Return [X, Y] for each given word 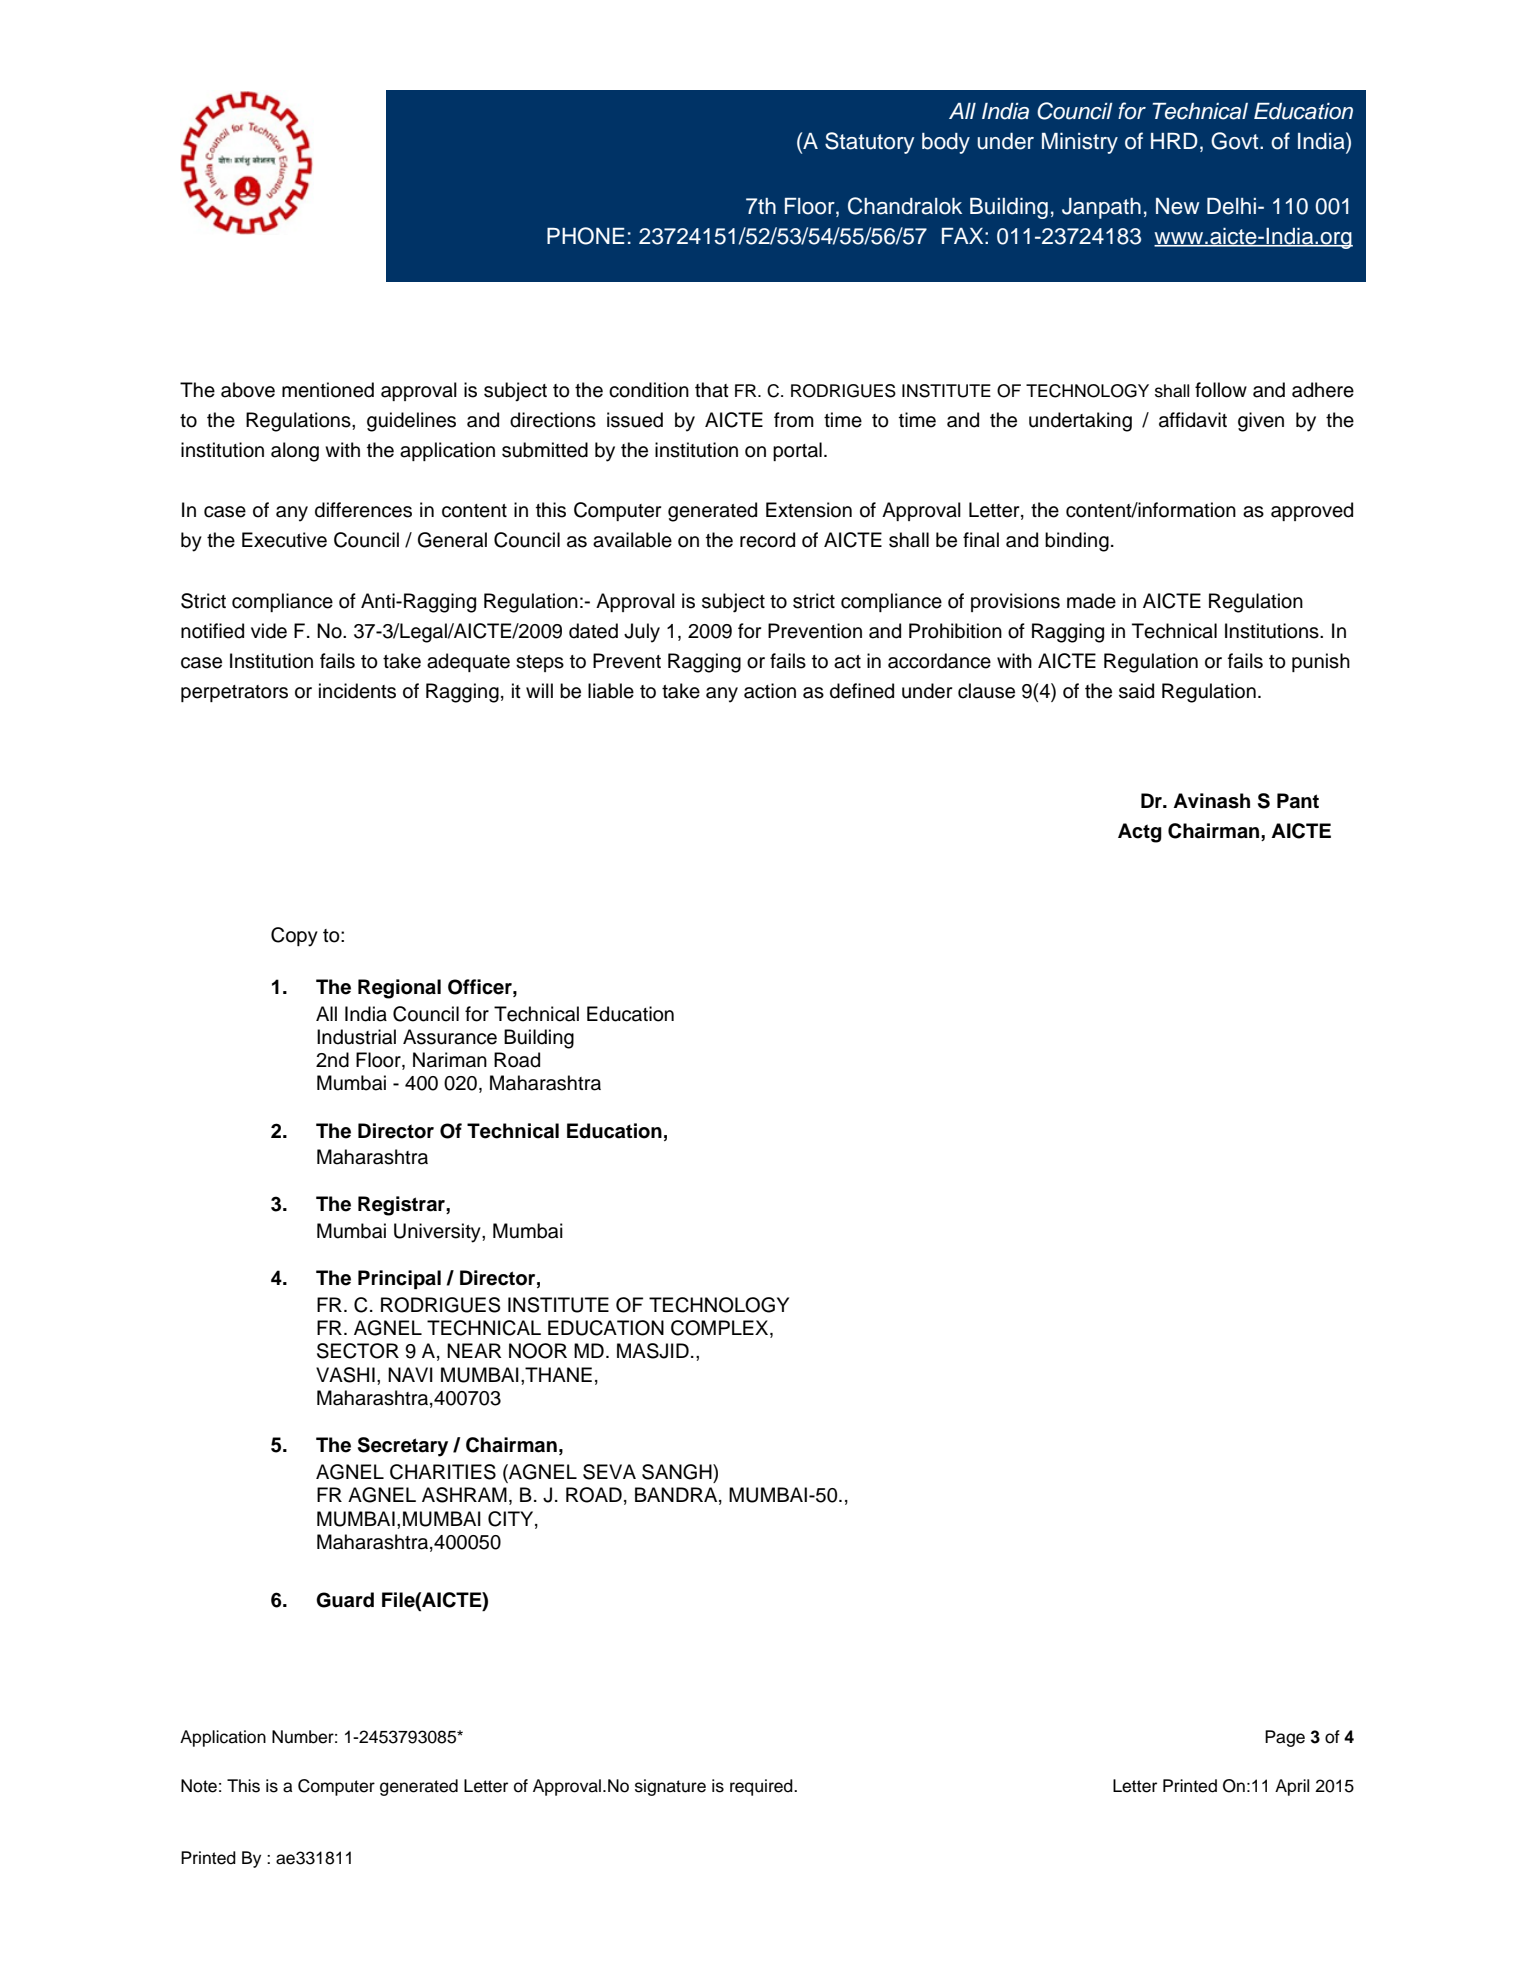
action [770, 691]
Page [1285, 1738]
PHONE [586, 236]
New [1177, 206]
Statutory [869, 143]
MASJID [653, 1351]
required [762, 1787]
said [1136, 691]
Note [199, 1786]
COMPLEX [721, 1329]
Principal [399, 1279]
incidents [357, 691]
